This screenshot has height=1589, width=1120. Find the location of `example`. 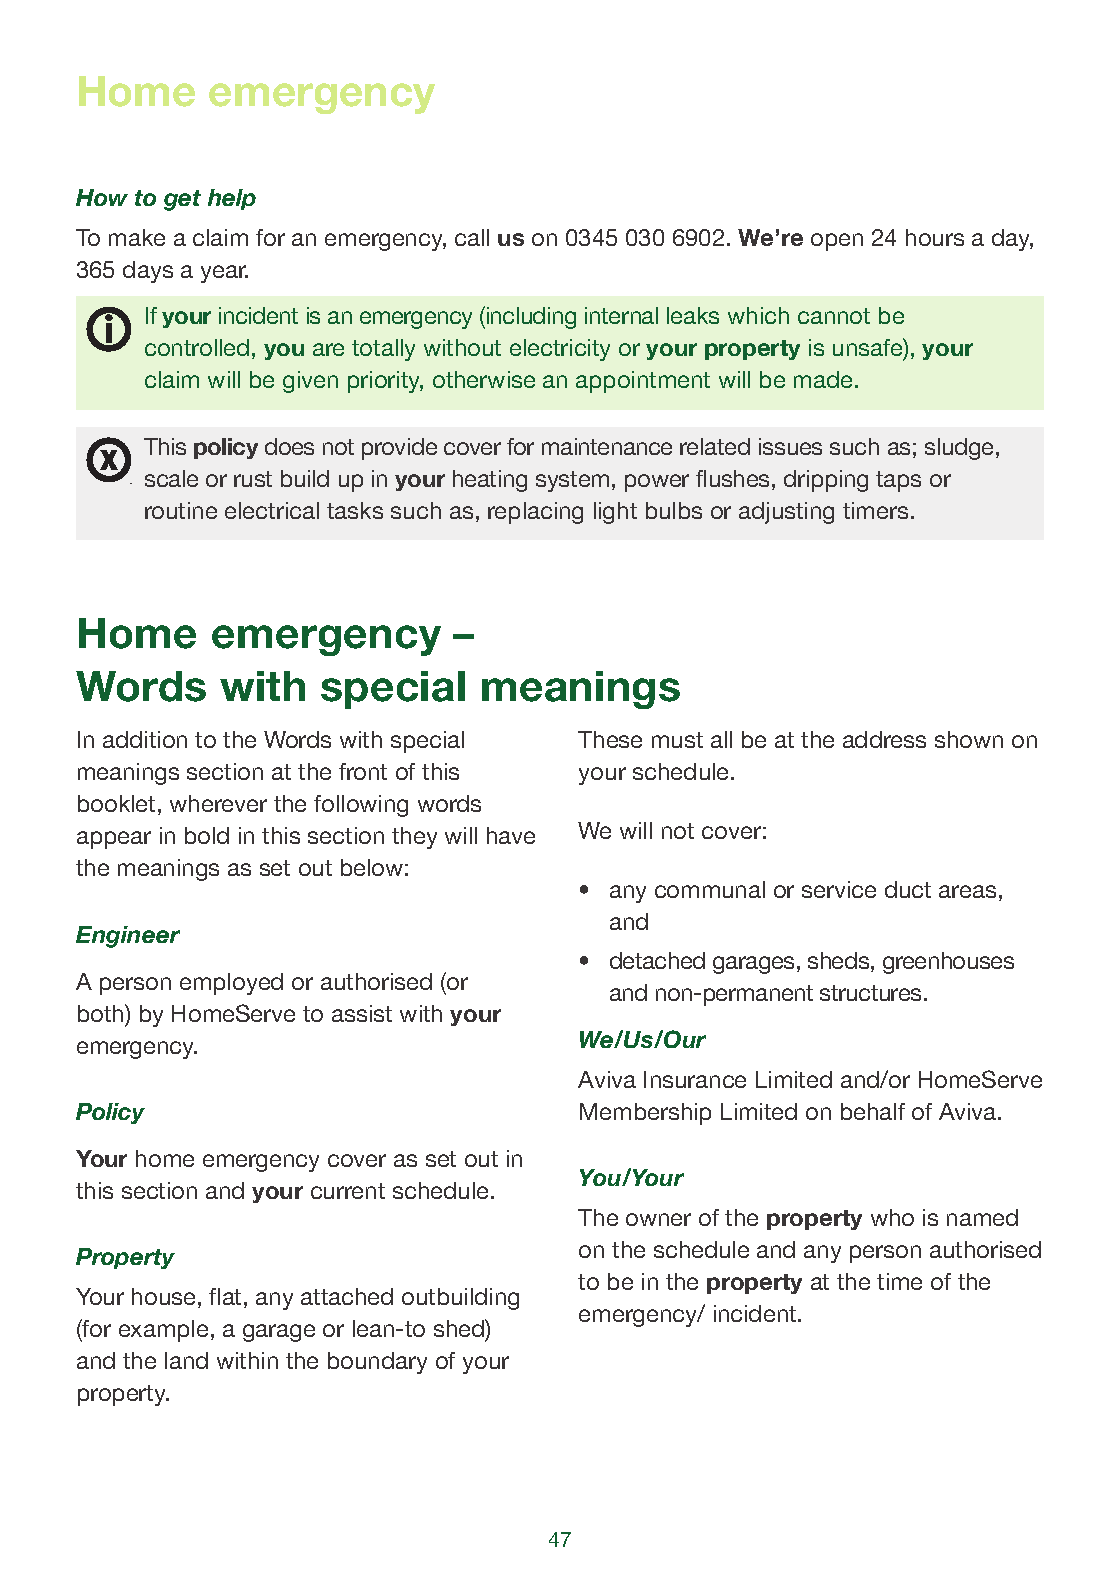

example is located at coordinates (163, 1331).
